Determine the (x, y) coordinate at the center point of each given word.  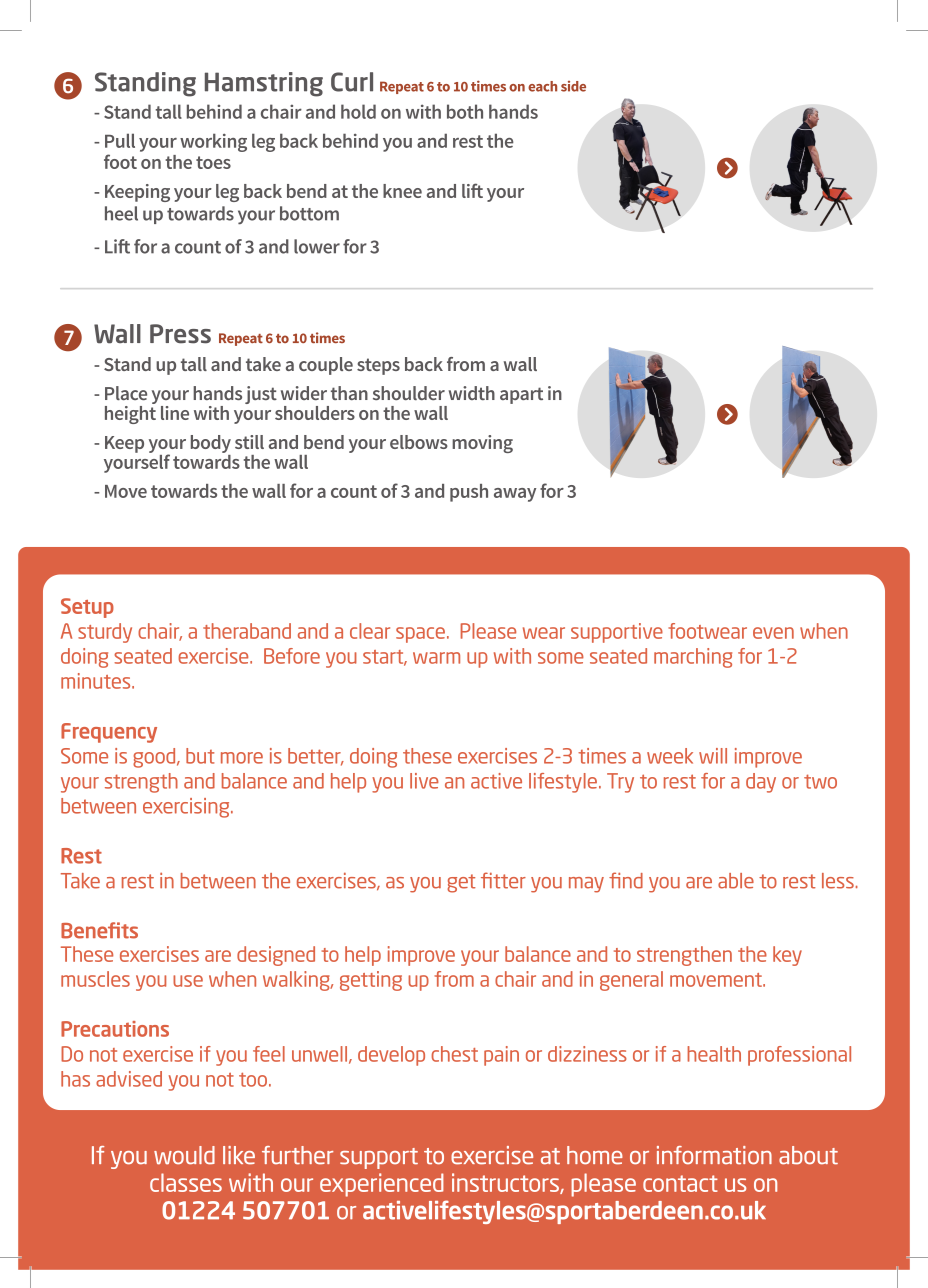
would (184, 1155)
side (573, 86)
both (465, 111)
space (420, 635)
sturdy (105, 633)
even (773, 633)
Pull (120, 140)
